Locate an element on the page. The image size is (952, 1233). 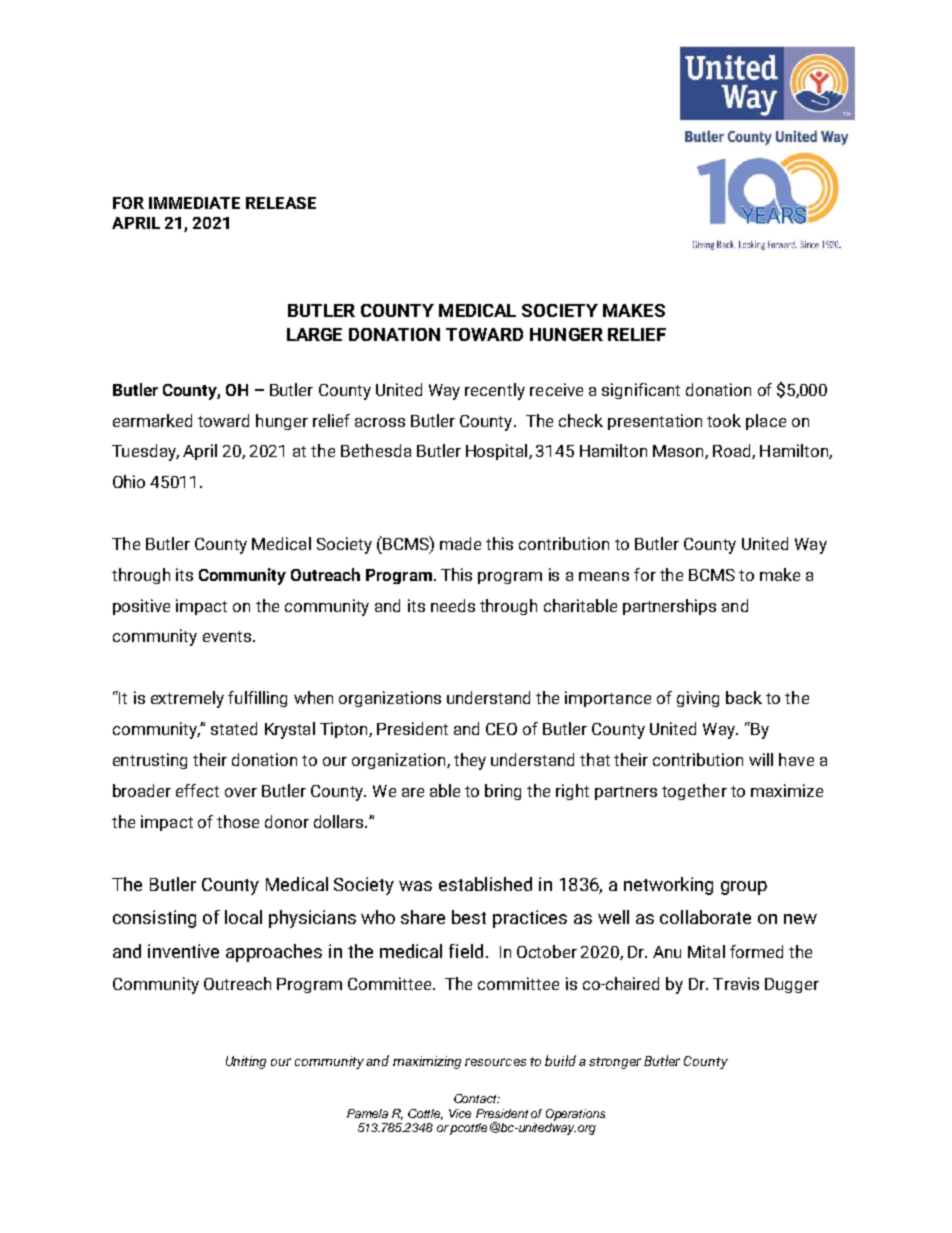
Uniting is located at coordinates (246, 1062).
